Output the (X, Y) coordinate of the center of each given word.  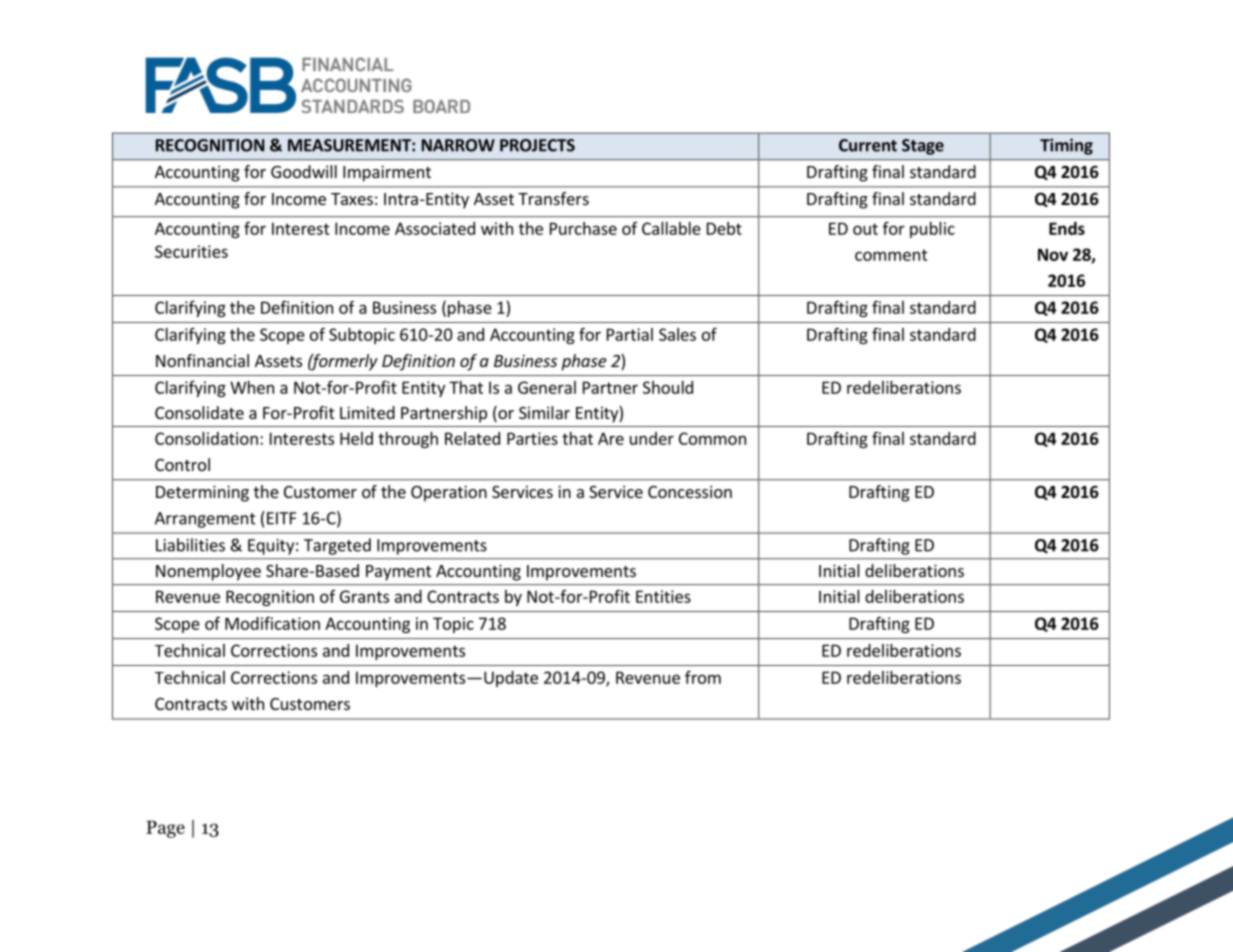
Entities (663, 596)
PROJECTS (537, 145)
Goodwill (304, 171)
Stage (923, 147)
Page (165, 829)
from (703, 677)
